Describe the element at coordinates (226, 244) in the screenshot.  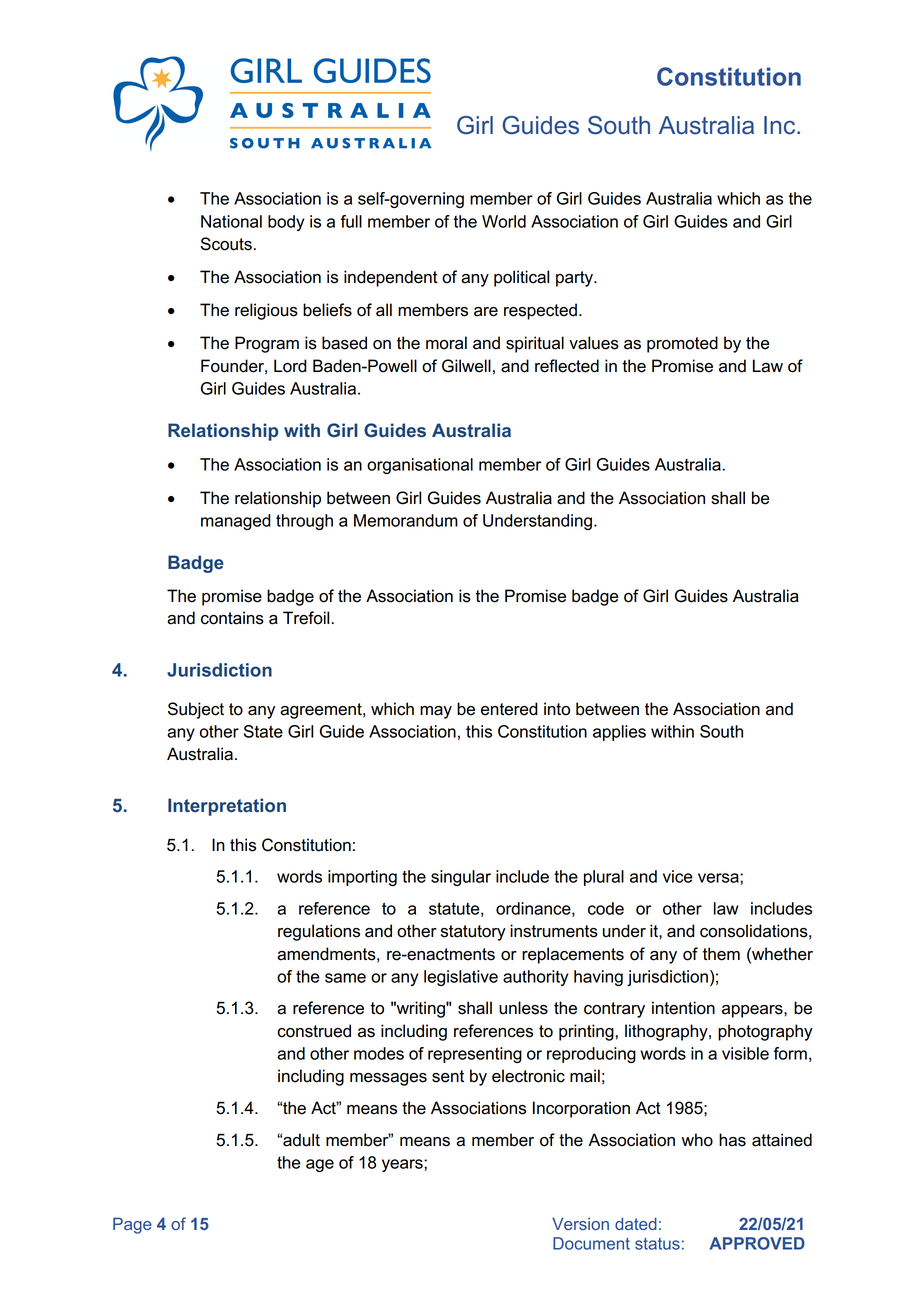
I see `Scouts` at that location.
